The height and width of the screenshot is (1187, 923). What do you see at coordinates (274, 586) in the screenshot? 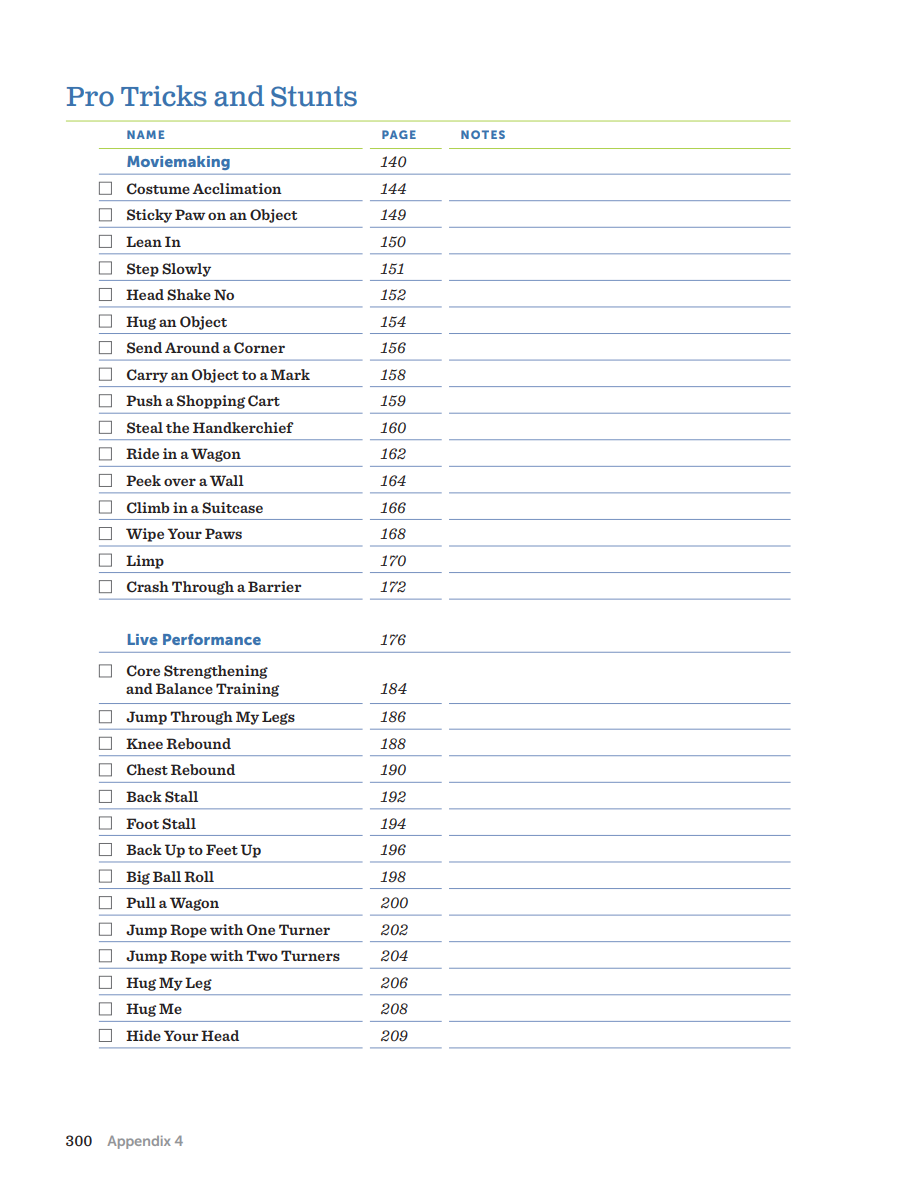
I see `Barrier` at bounding box center [274, 586].
